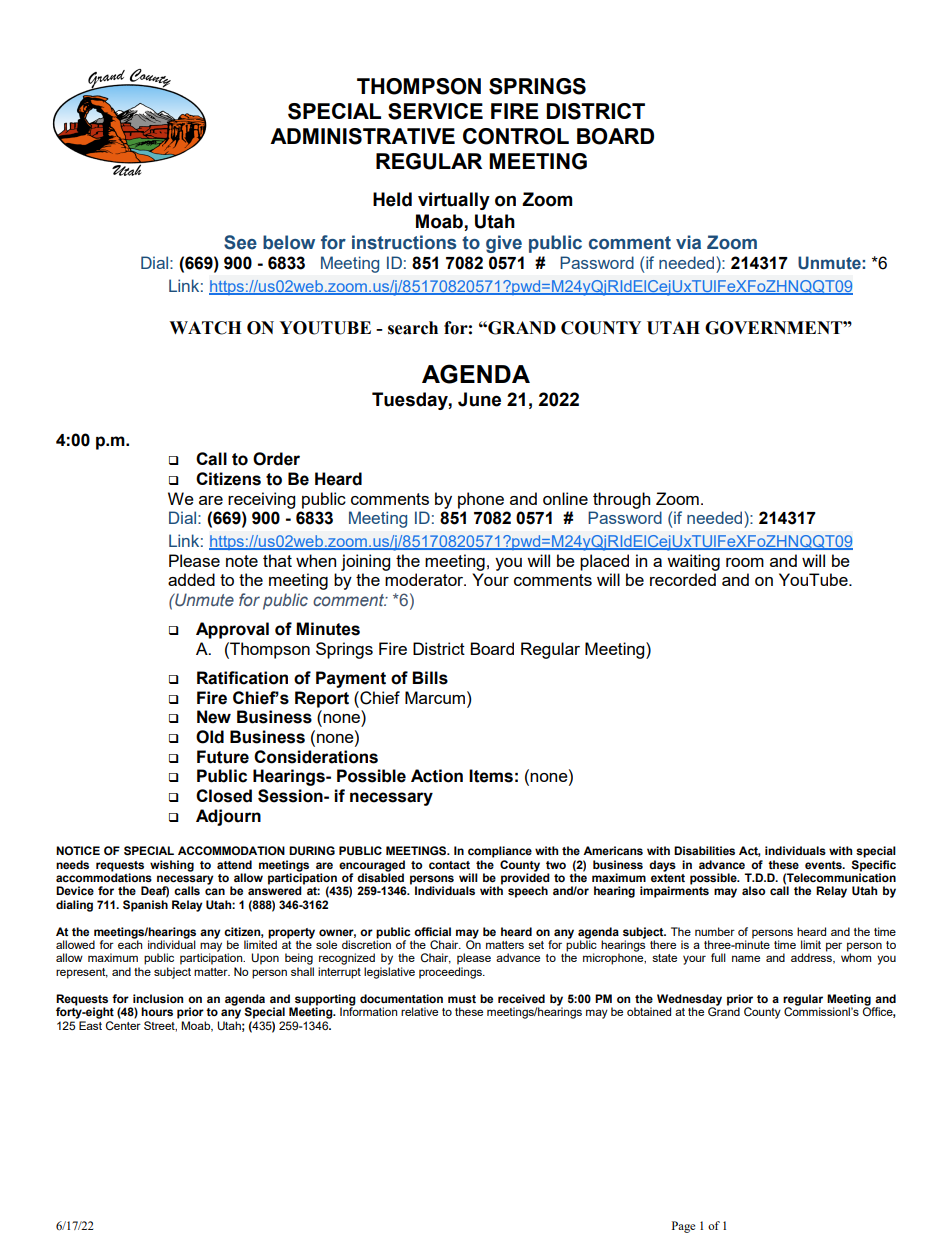 Image resolution: width=952 pixels, height=1233 pixels. Describe the element at coordinates (123, 1025) in the screenshot. I see `Center` at that location.
